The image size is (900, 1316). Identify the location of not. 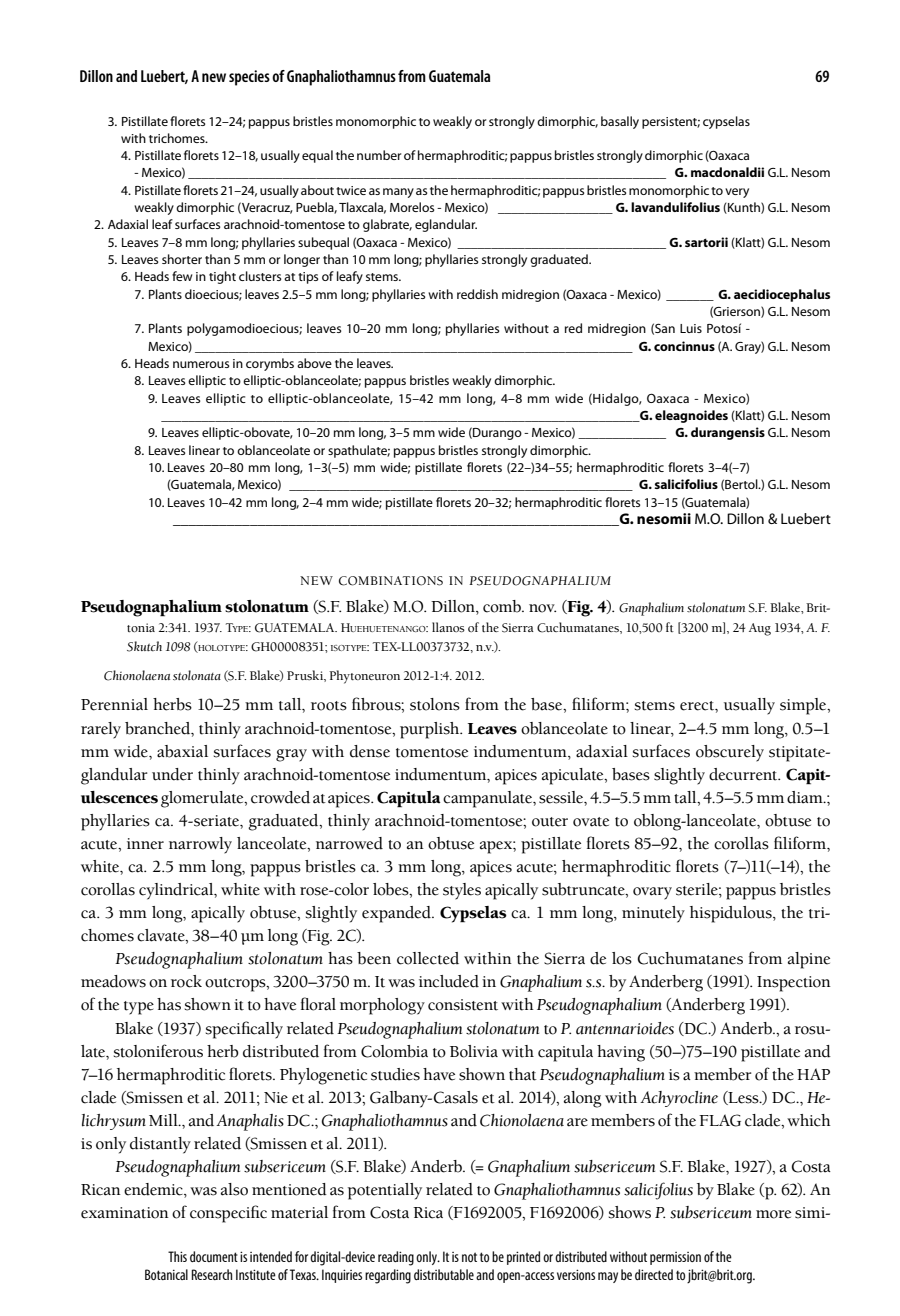
(469, 1257).
